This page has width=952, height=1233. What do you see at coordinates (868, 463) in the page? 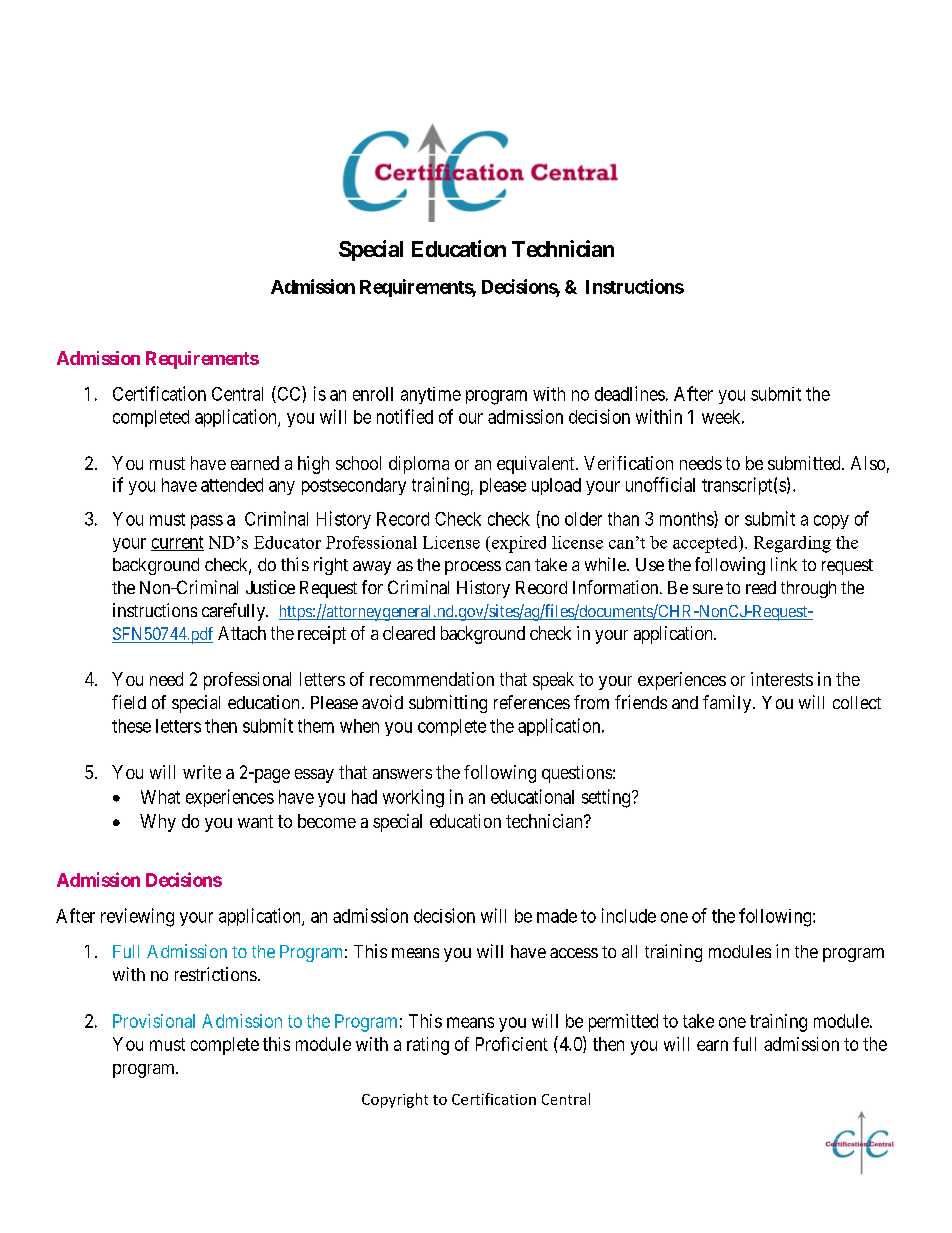
I see `Also` at bounding box center [868, 463].
